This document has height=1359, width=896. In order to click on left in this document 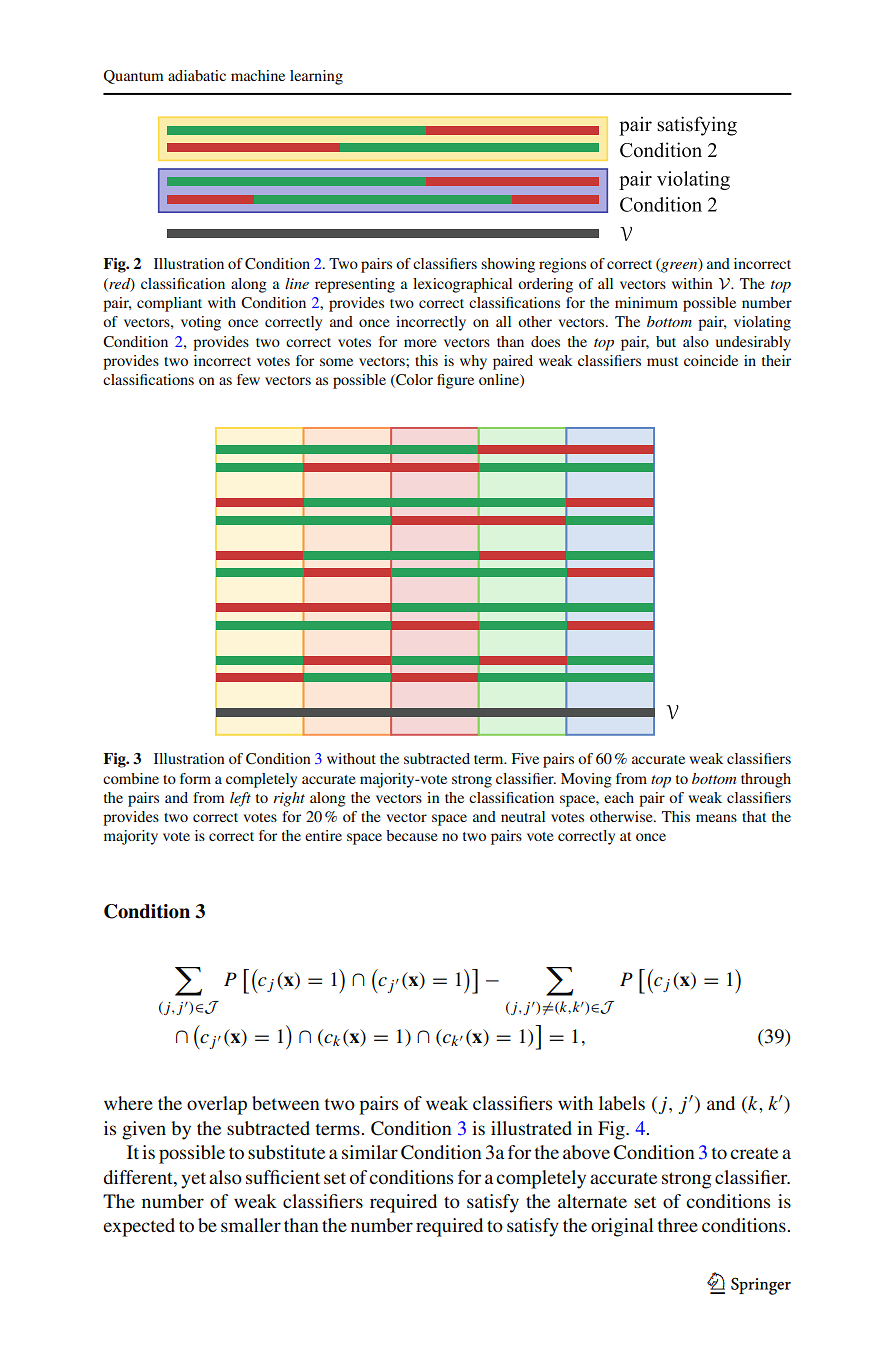, I will do `click(240, 799)`.
